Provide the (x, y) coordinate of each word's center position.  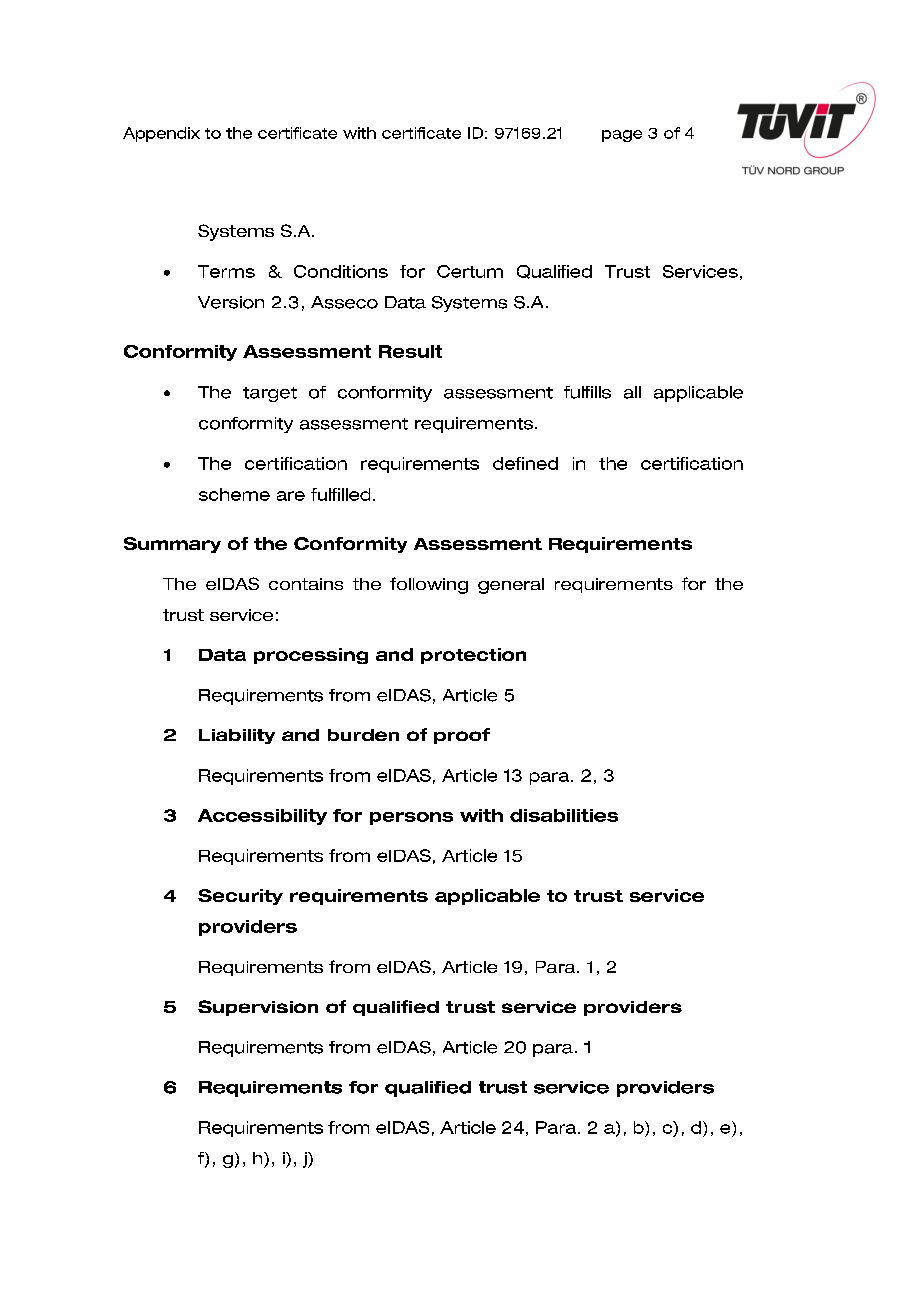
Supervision (258, 1008)
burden (363, 735)
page (622, 136)
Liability (237, 736)
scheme (234, 494)
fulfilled (340, 494)
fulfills (587, 392)
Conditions (341, 271)
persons (411, 818)
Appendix (161, 134)
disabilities (564, 815)
